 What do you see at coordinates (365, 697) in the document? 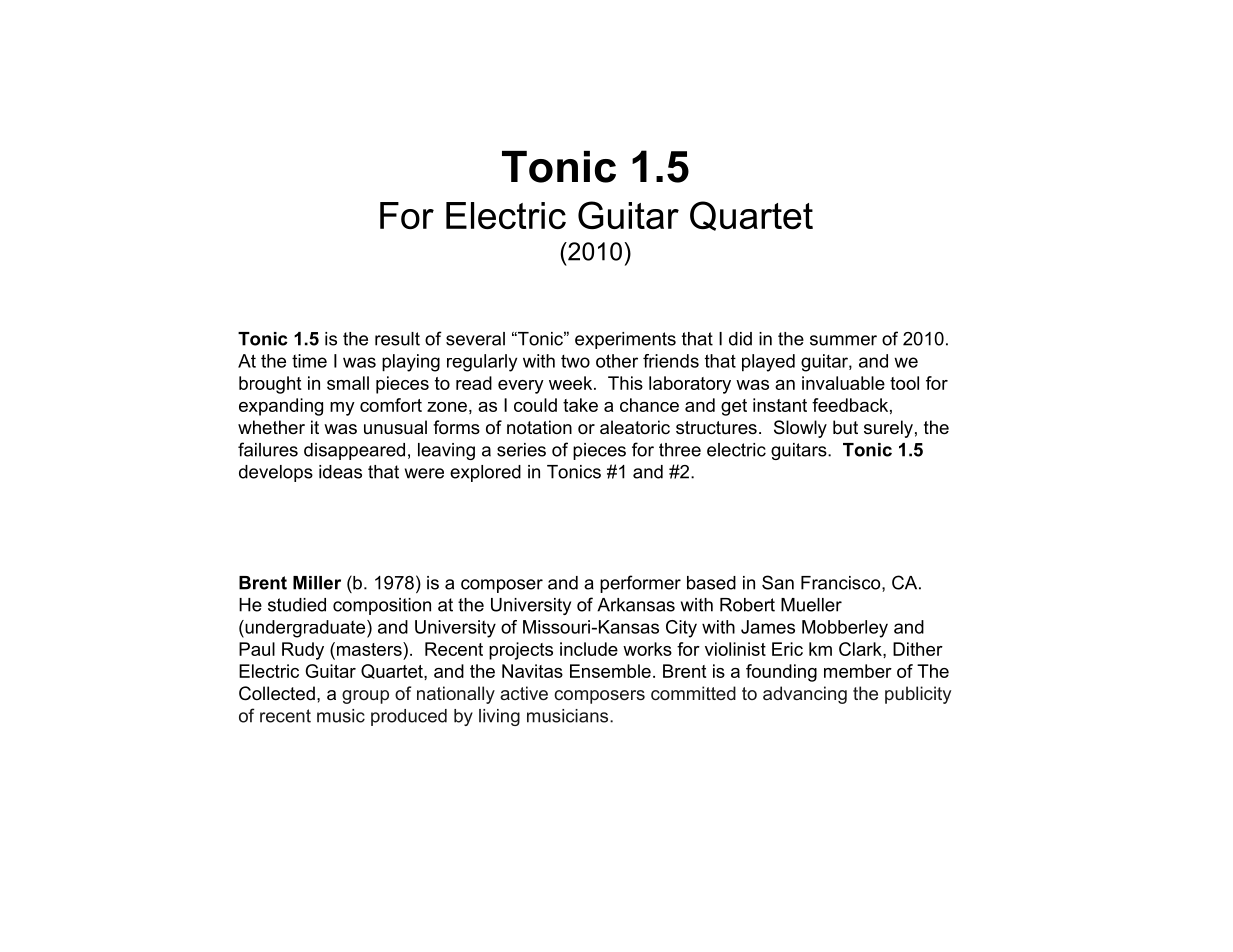
I see `group` at bounding box center [365, 697].
